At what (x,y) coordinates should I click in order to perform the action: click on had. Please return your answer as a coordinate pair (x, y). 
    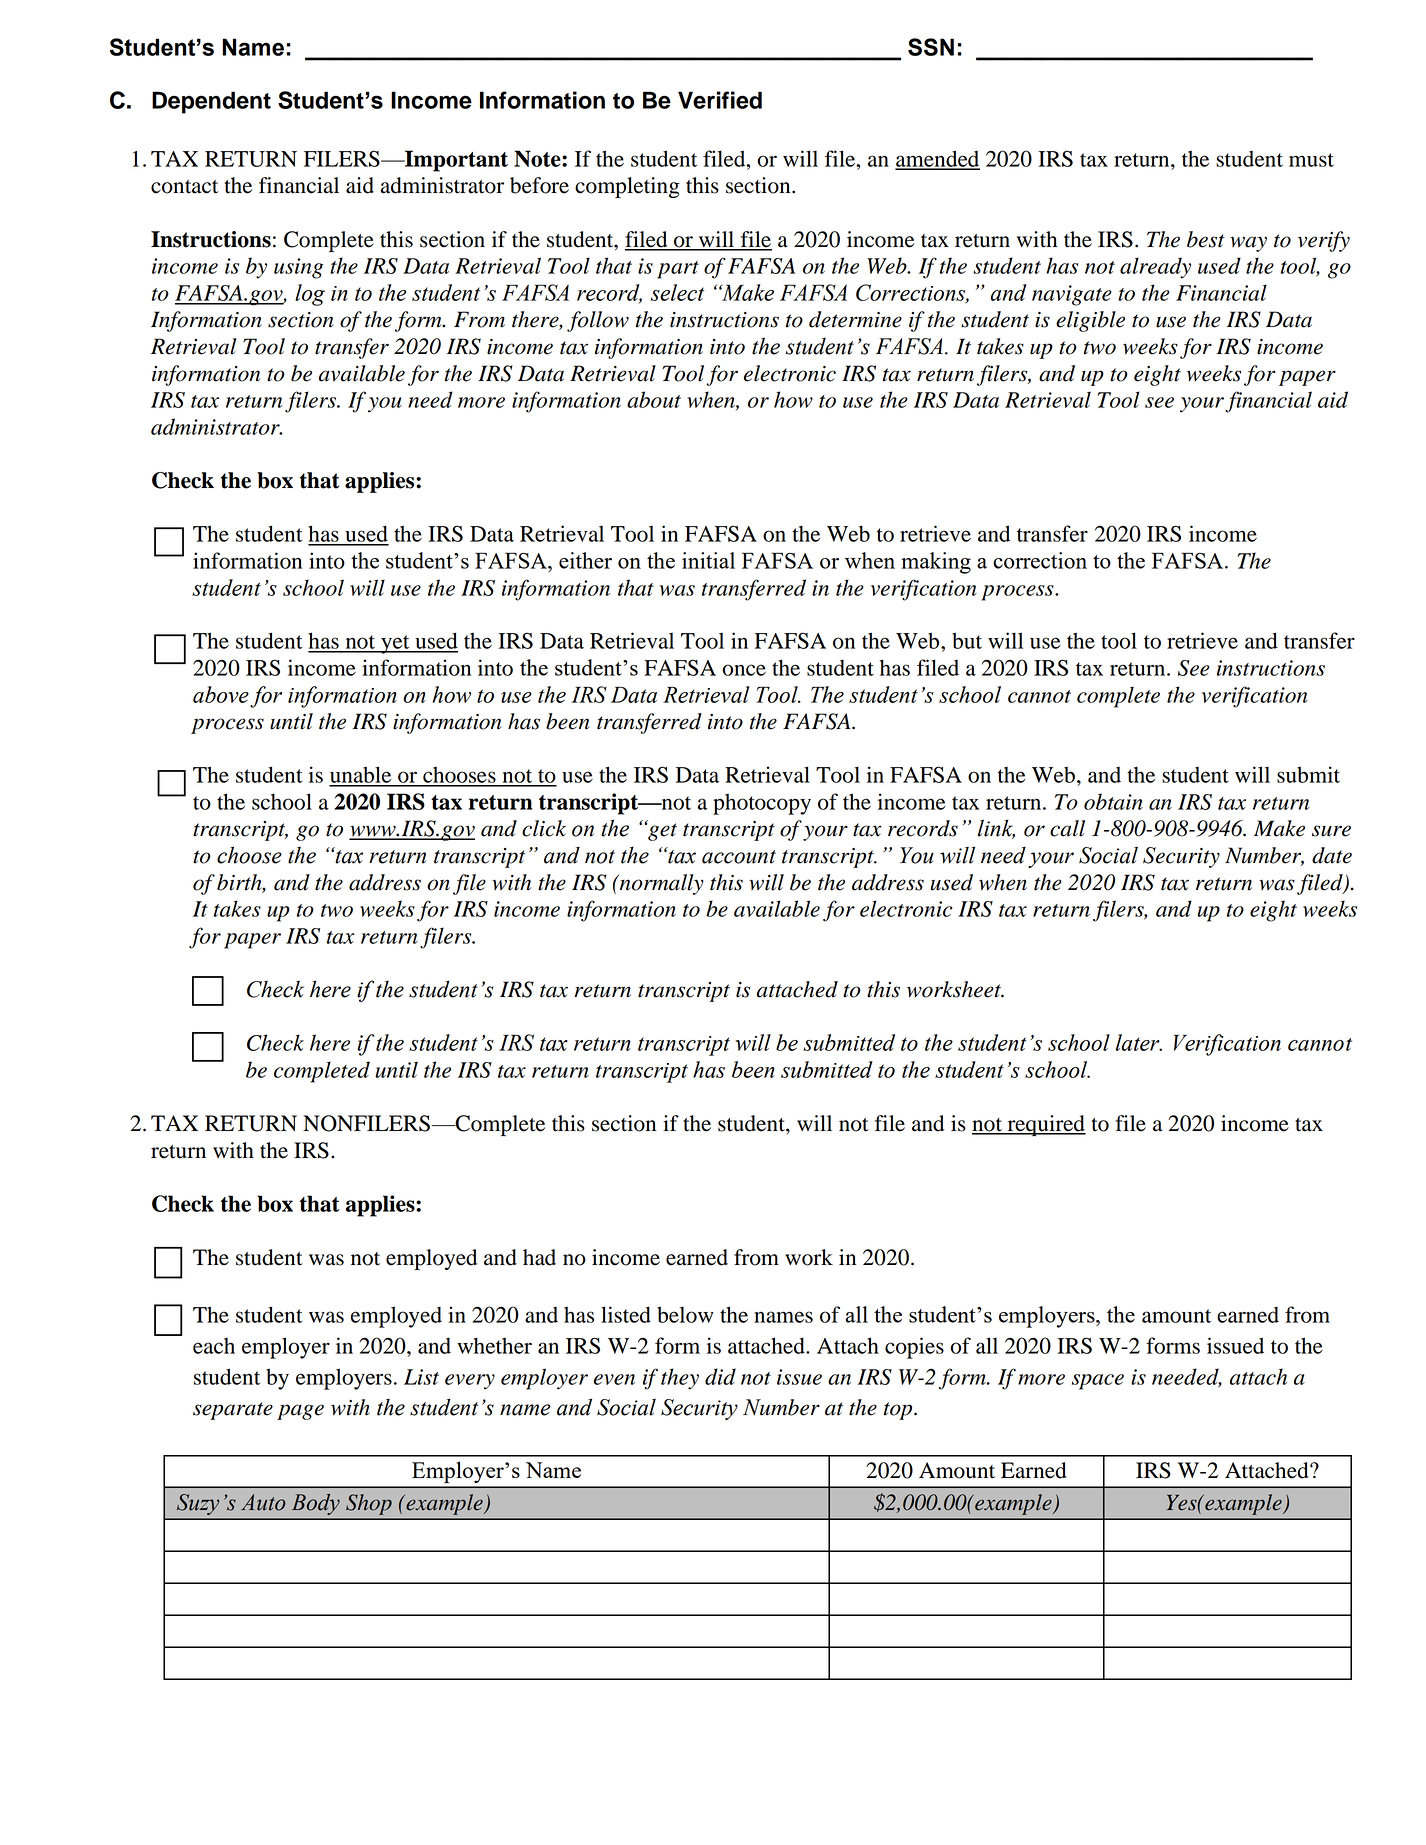
    Looking at the image, I should click on (539, 1257).
